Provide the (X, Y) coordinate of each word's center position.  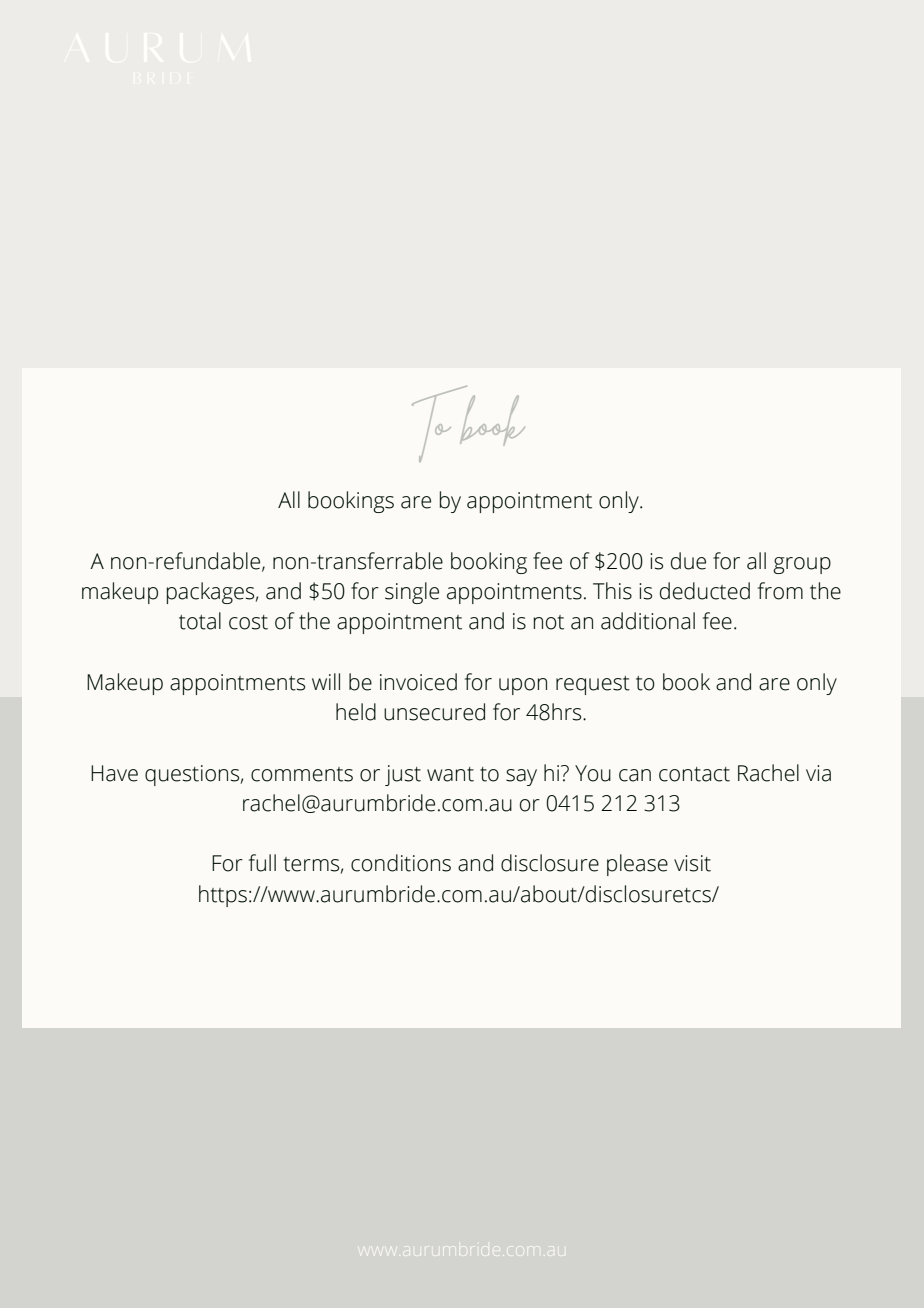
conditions (401, 863)
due (688, 561)
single (412, 593)
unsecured (434, 712)
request (593, 685)
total (200, 621)
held (356, 712)
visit (692, 863)
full (262, 863)
